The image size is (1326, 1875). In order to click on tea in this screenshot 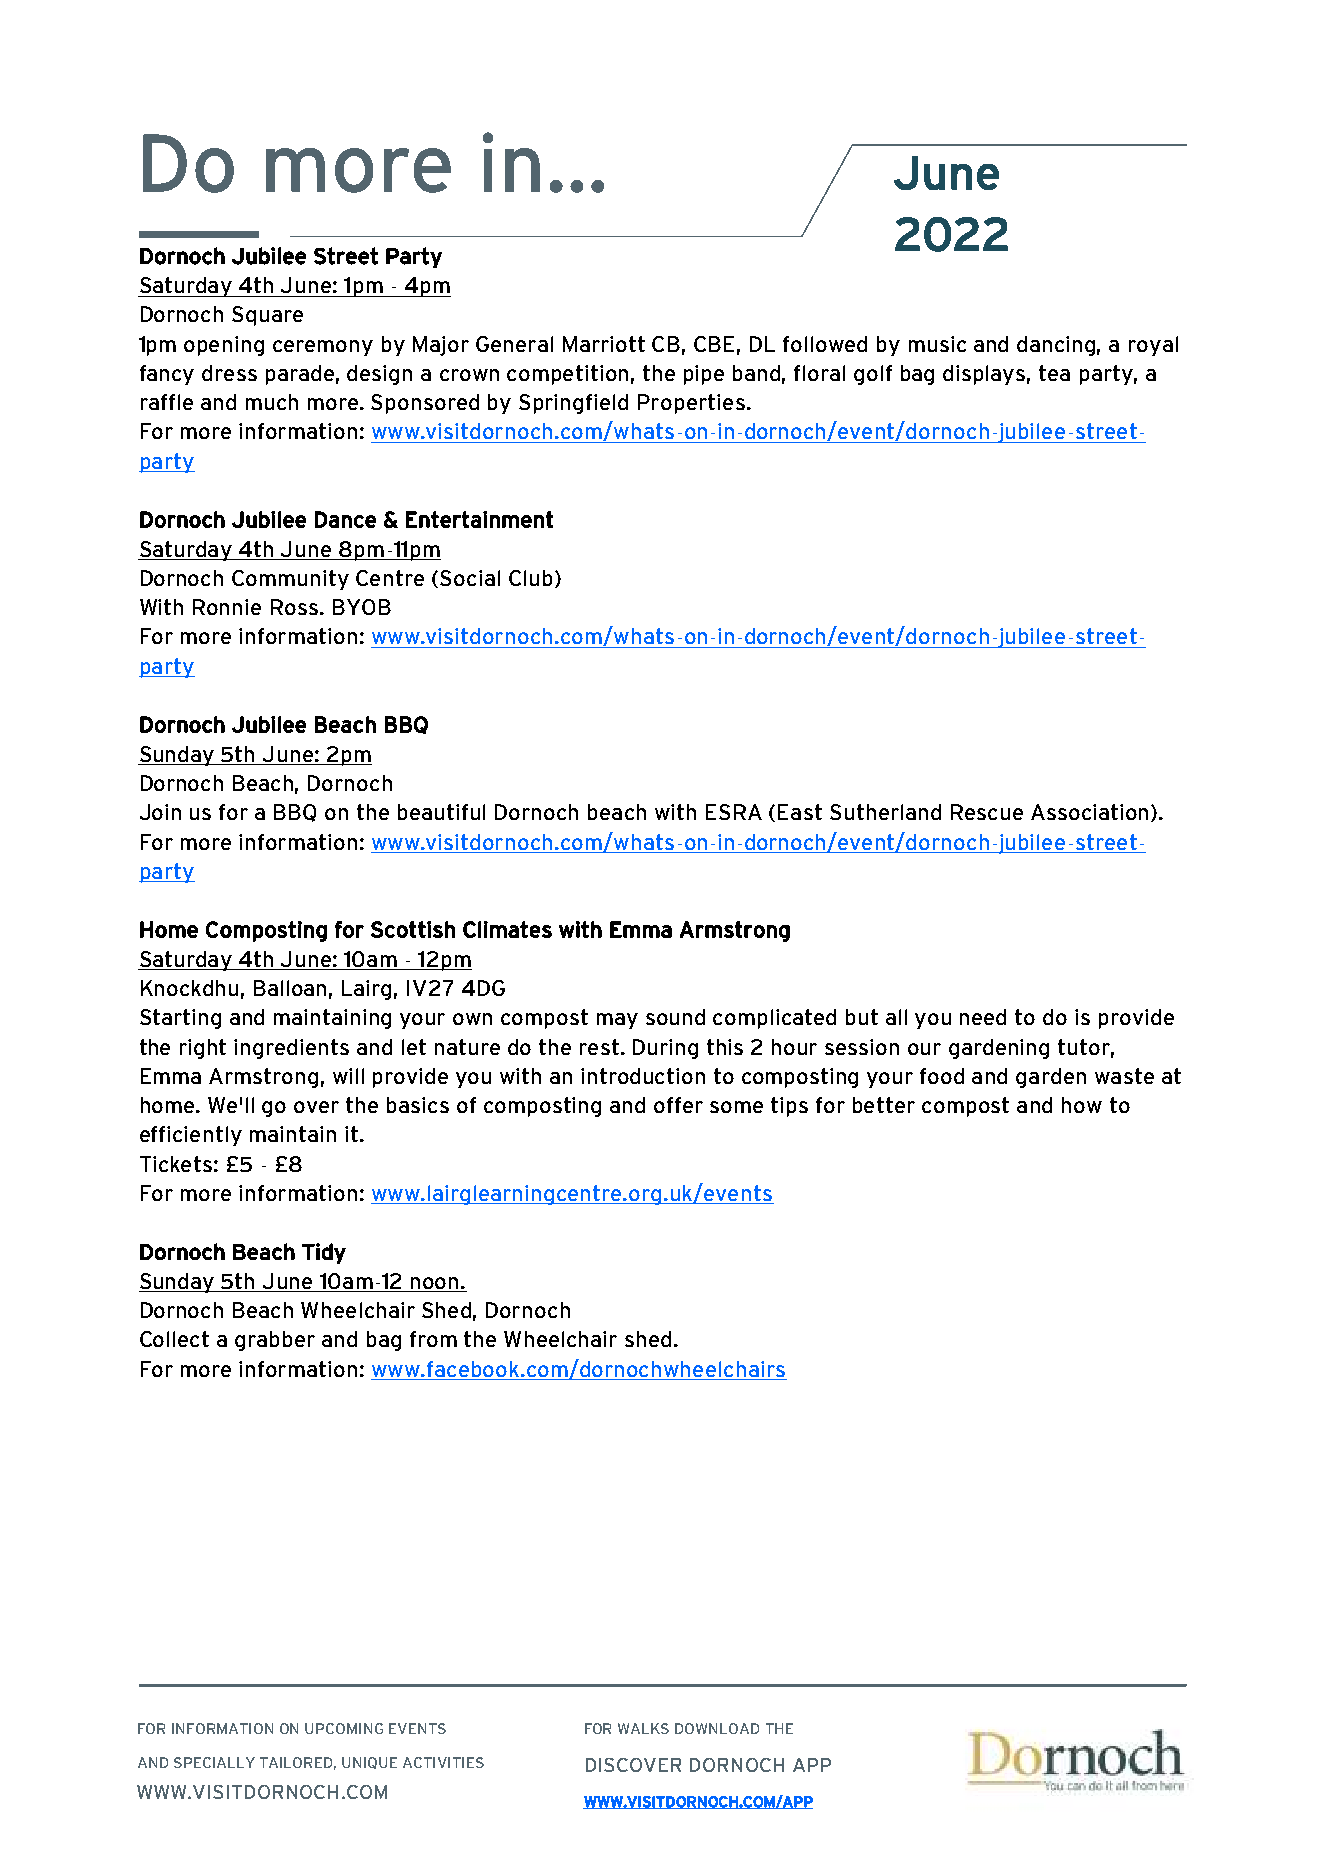, I will do `click(1054, 373)`.
